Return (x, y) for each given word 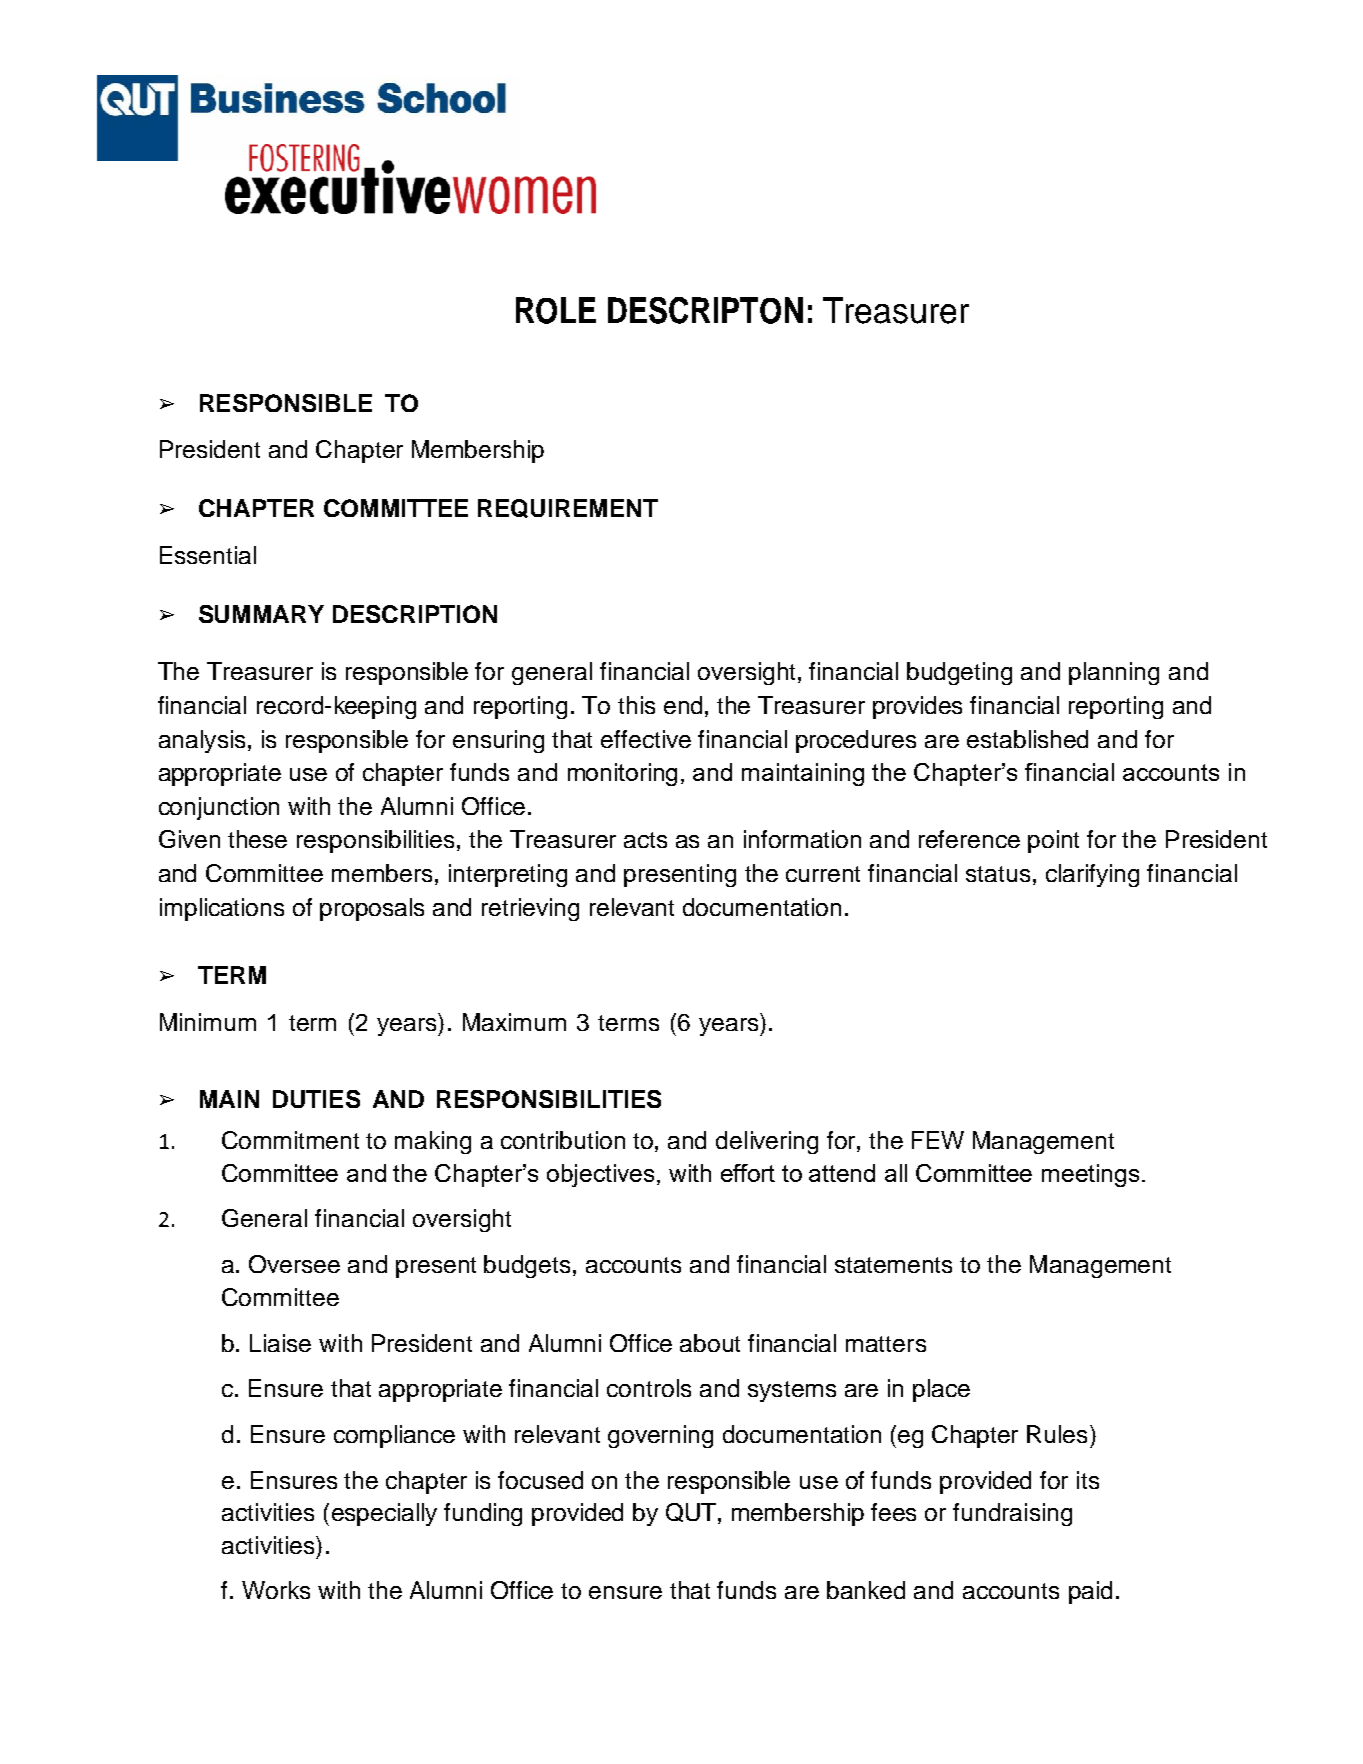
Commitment (290, 1140)
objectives (600, 1175)
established (1027, 739)
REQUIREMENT (568, 508)
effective (646, 739)
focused (540, 1480)
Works (276, 1590)
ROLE (556, 310)
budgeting (959, 673)
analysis (202, 741)
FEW (938, 1140)
